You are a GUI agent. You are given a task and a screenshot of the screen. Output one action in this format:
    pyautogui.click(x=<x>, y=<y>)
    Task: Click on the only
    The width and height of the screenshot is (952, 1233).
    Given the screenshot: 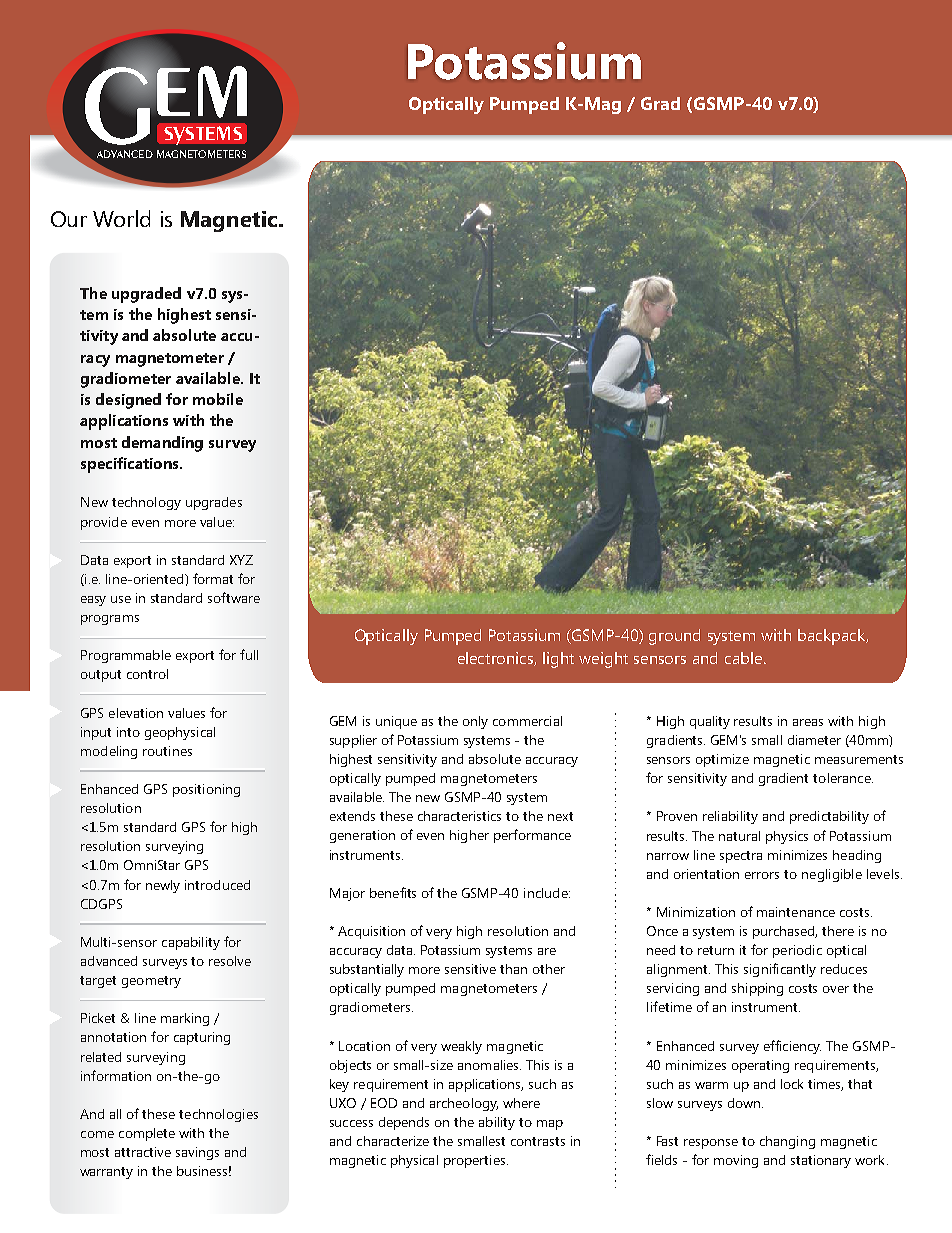 What is the action you would take?
    pyautogui.click(x=475, y=722)
